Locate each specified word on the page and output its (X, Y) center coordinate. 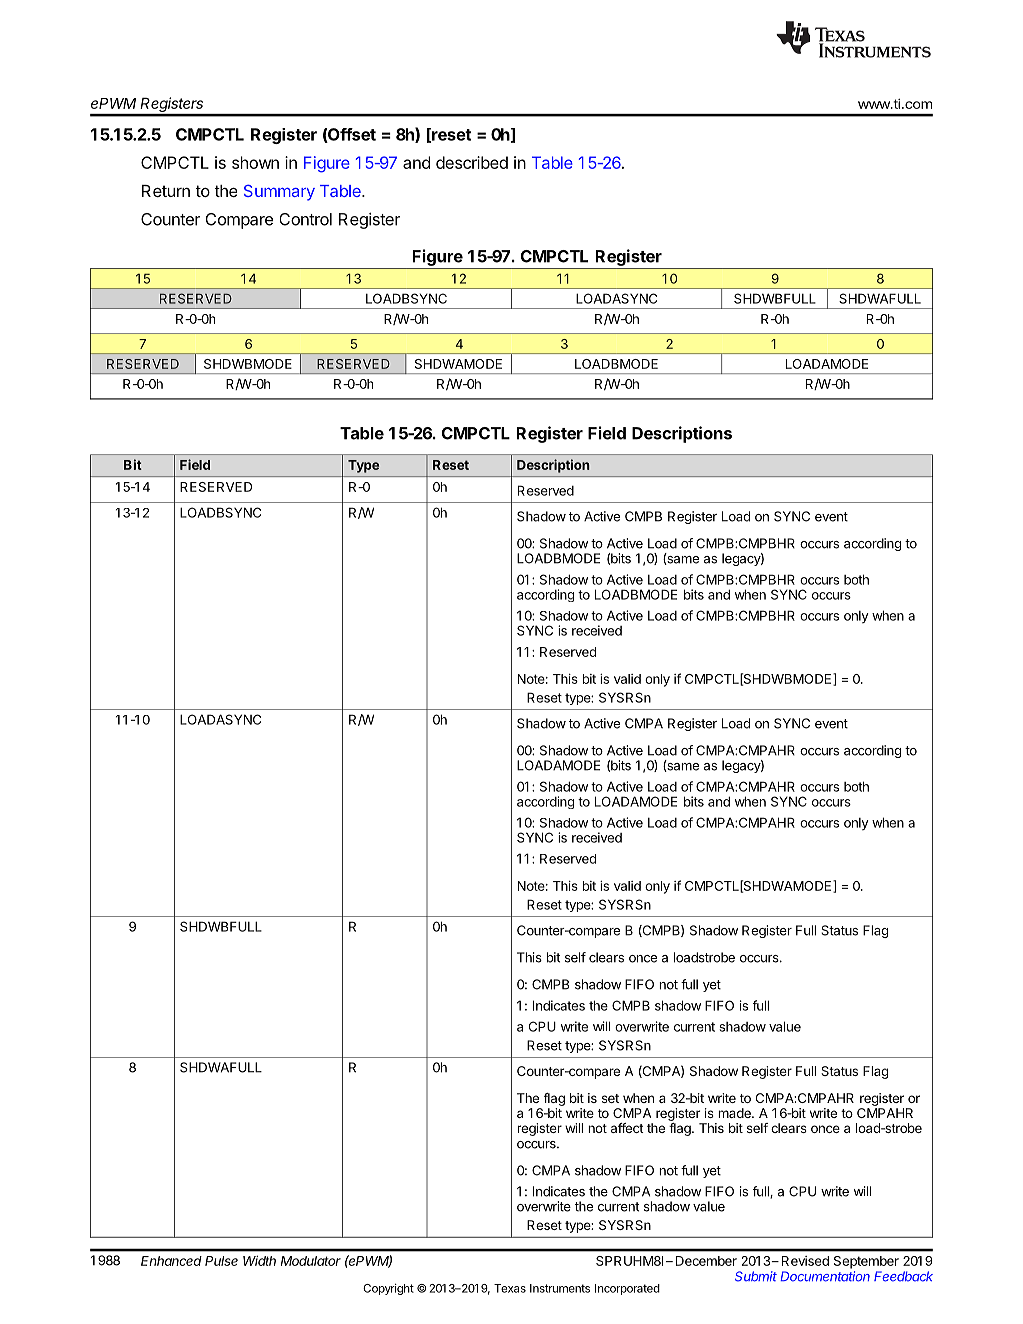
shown (255, 162)
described (472, 162)
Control (306, 219)
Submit (756, 1276)
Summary (279, 193)
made (735, 1113)
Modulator (311, 1261)
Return (166, 191)
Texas (510, 1288)
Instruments (560, 1288)
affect (627, 1128)
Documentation (825, 1276)
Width (259, 1260)
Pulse (221, 1261)
